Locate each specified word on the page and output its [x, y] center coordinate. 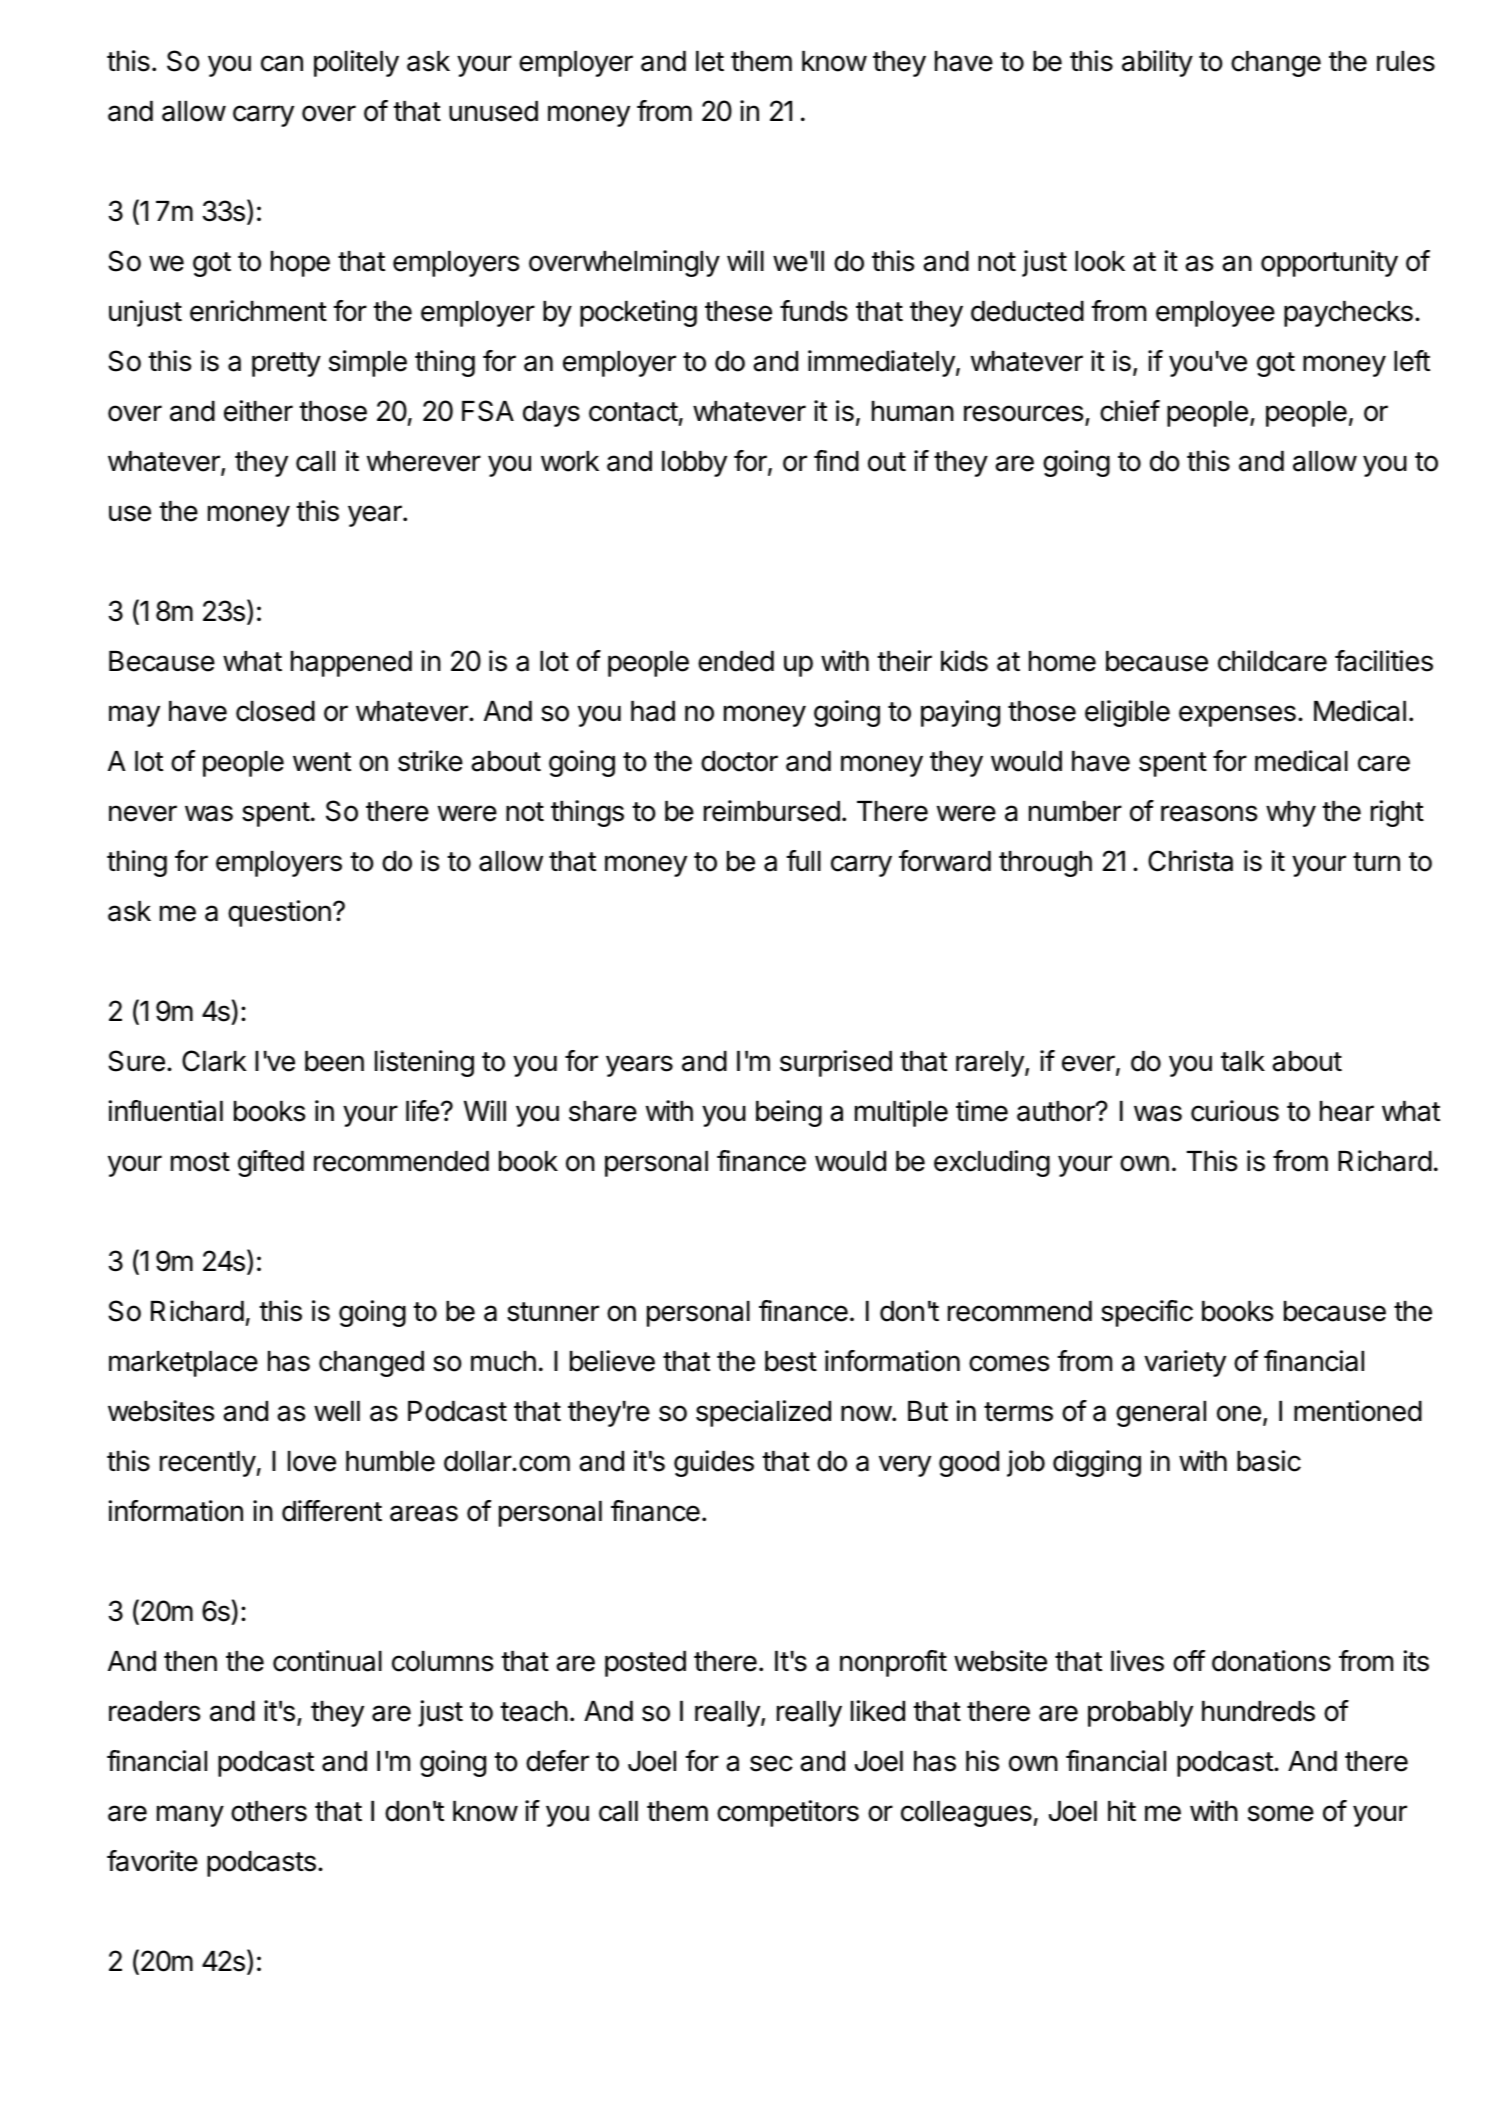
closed [275, 711]
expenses [1237, 716]
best [791, 1361]
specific [1147, 1313]
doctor [739, 761]
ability [1157, 63]
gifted [271, 1163]
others [269, 1811]
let [710, 61]
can [282, 63]
